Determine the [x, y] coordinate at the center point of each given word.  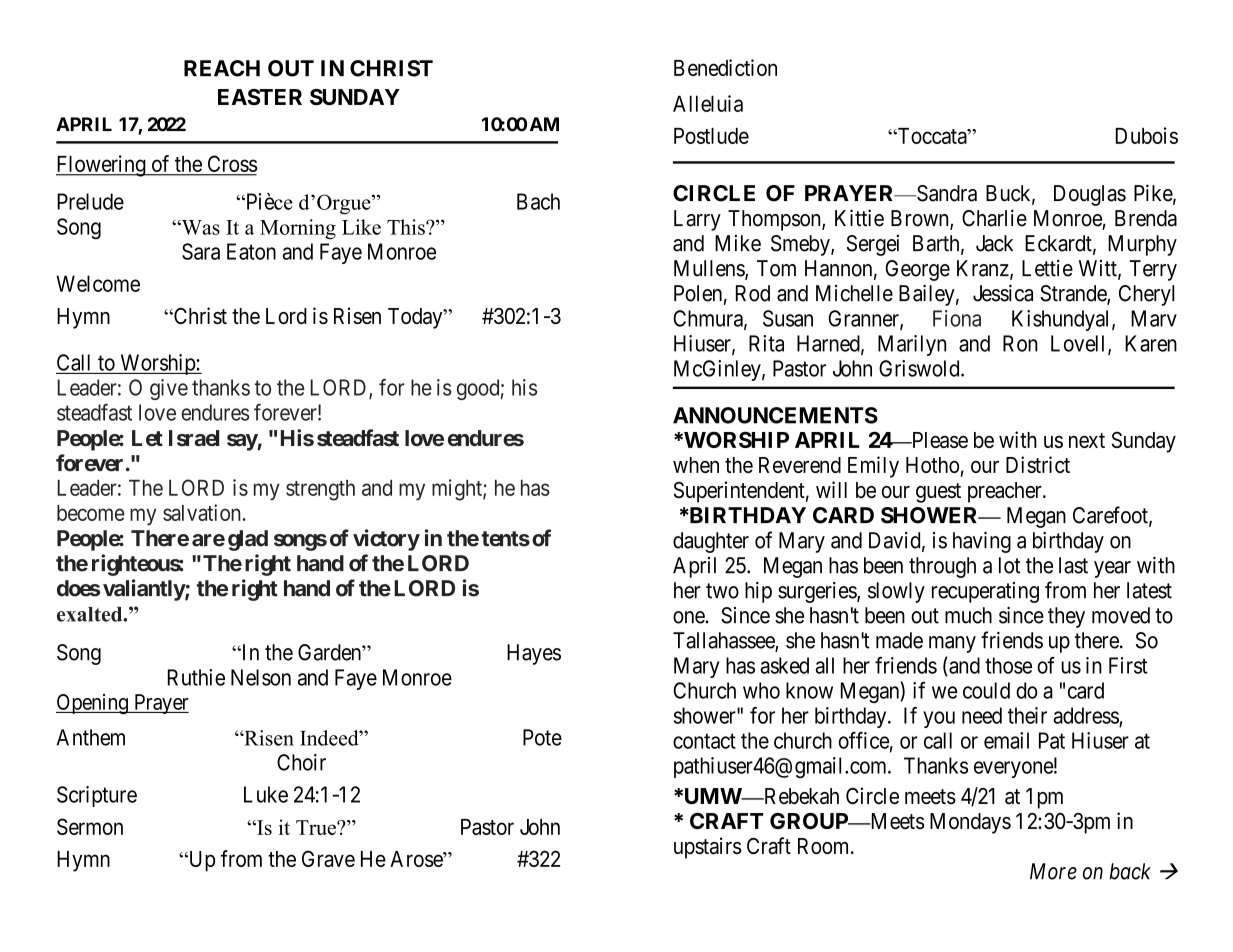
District [1038, 464]
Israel [194, 438]
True [317, 827]
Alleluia [708, 103]
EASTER [260, 97]
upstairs [708, 848]
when [696, 465]
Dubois [1147, 135]
